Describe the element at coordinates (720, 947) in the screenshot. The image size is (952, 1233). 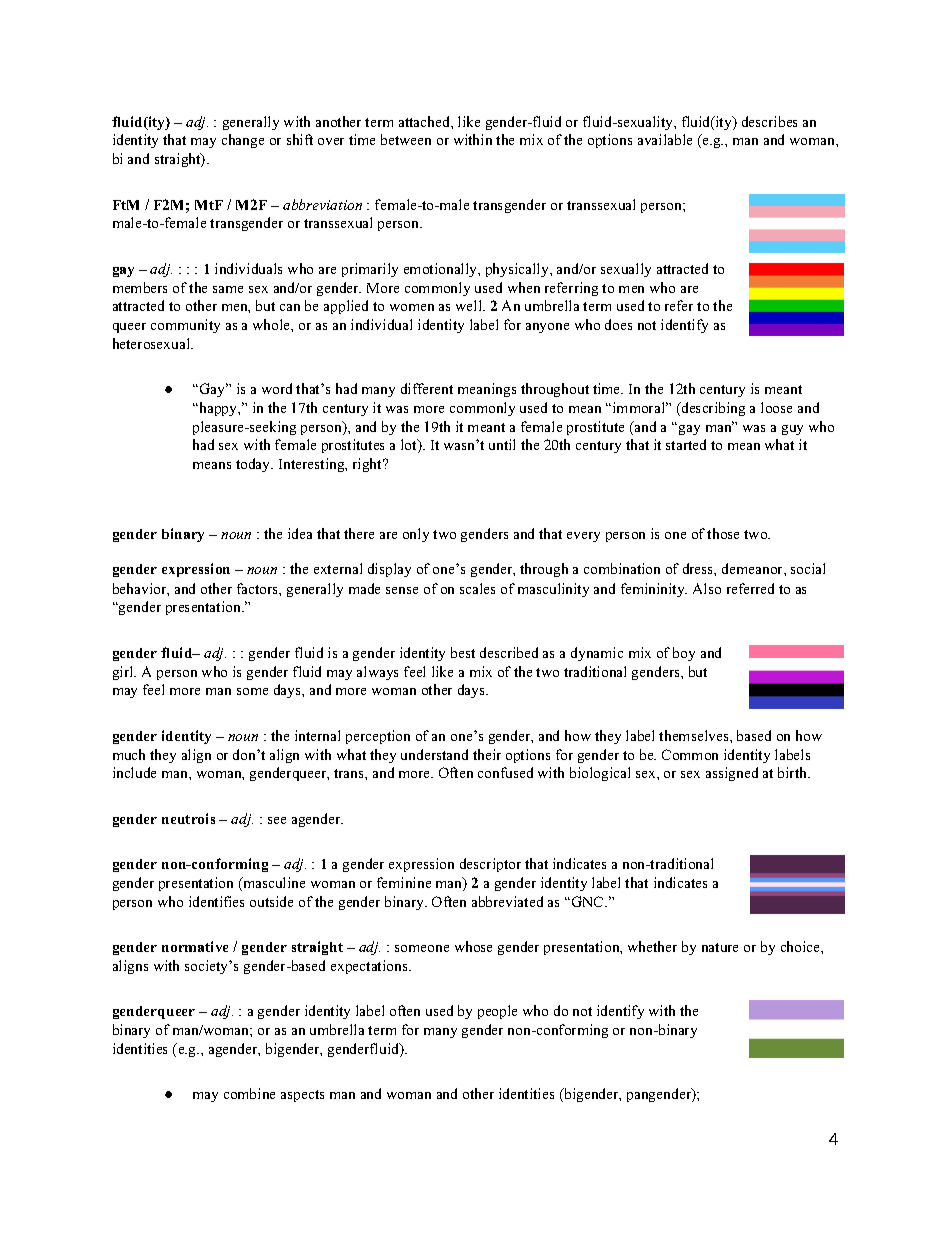
I see `nature` at that location.
